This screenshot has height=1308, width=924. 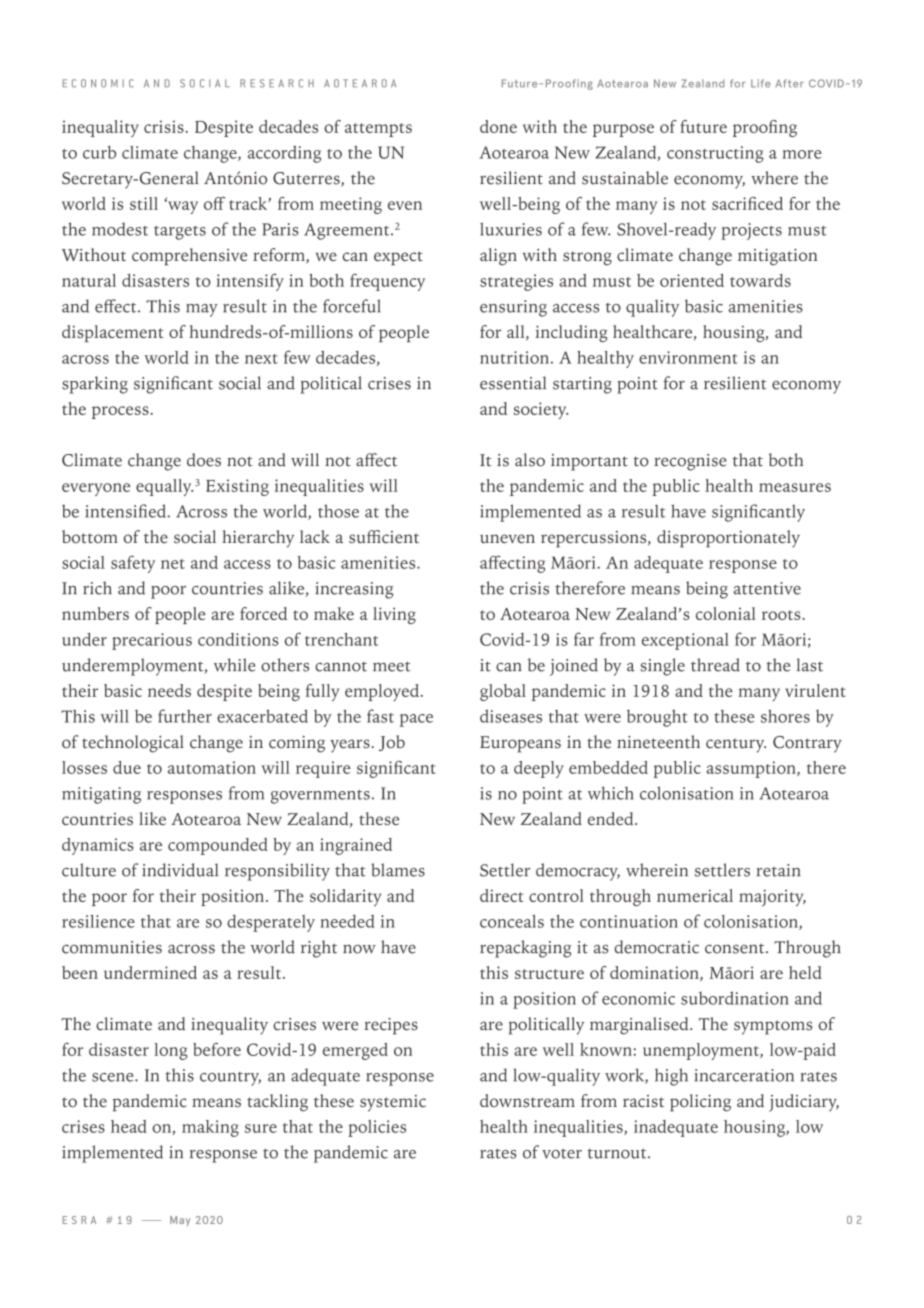 What do you see at coordinates (498, 126) in the screenshot?
I see `done` at bounding box center [498, 126].
